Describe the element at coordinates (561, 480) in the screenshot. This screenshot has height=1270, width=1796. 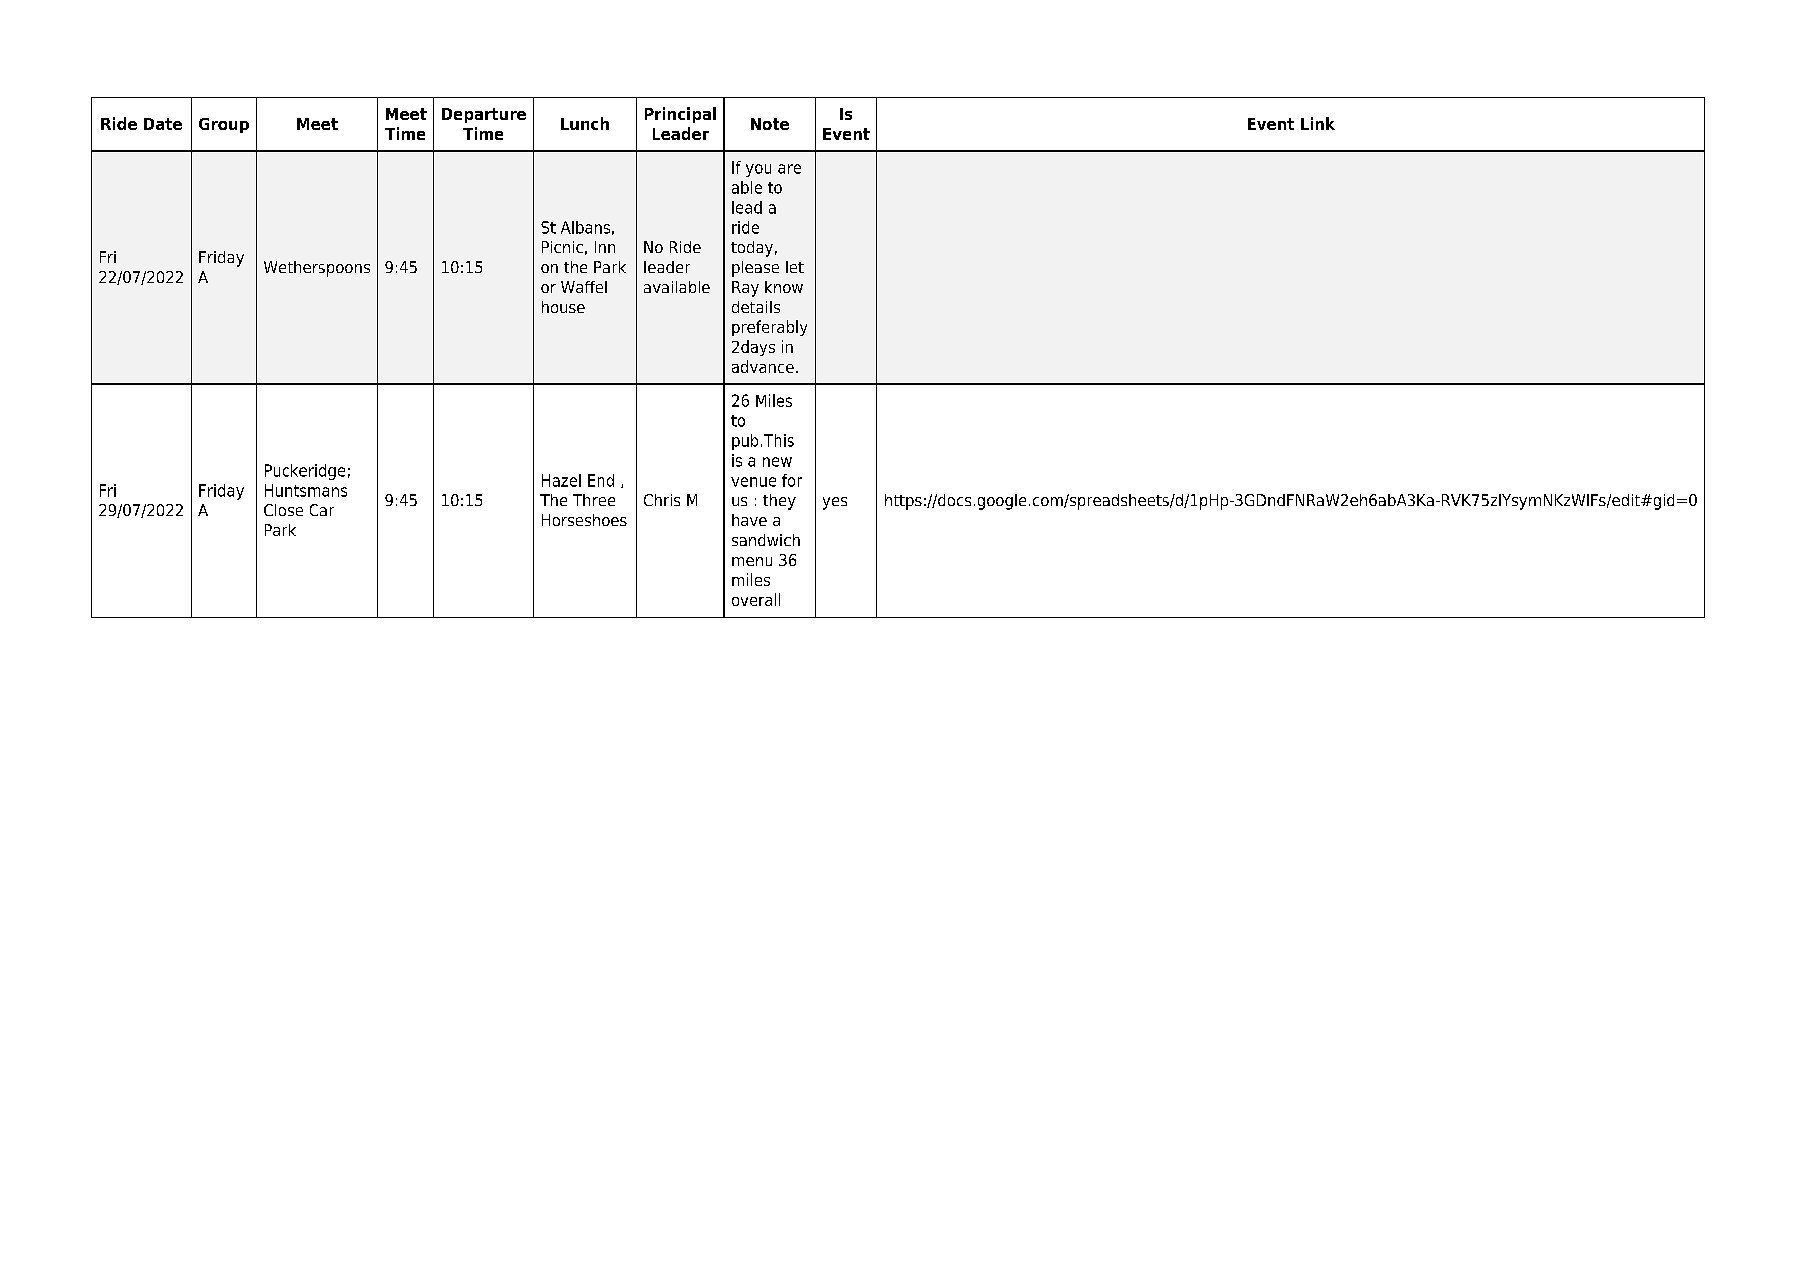
I see `Hazel` at that location.
